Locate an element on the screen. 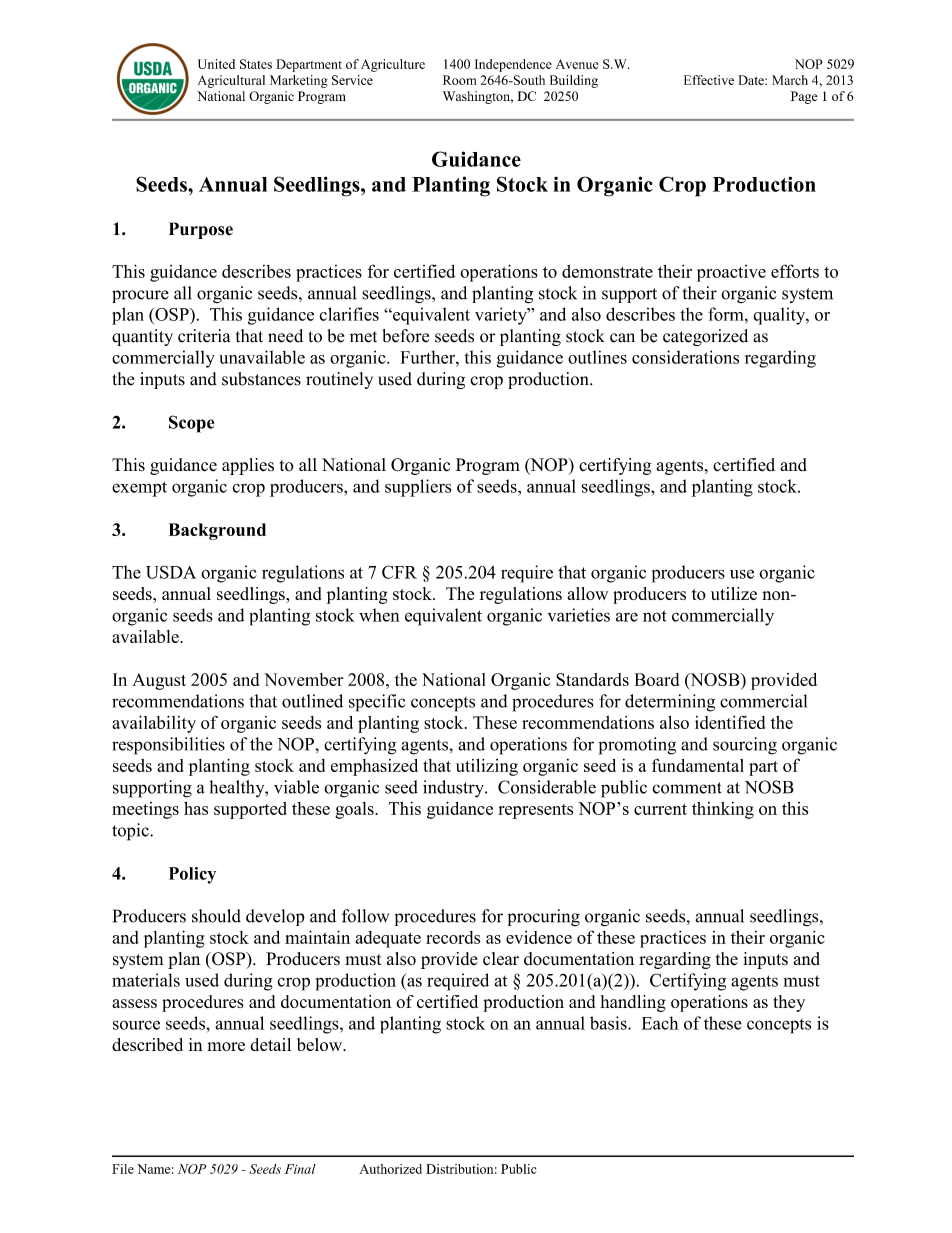 Image resolution: width=952 pixels, height=1233 pixels. Policy is located at coordinates (192, 875).
